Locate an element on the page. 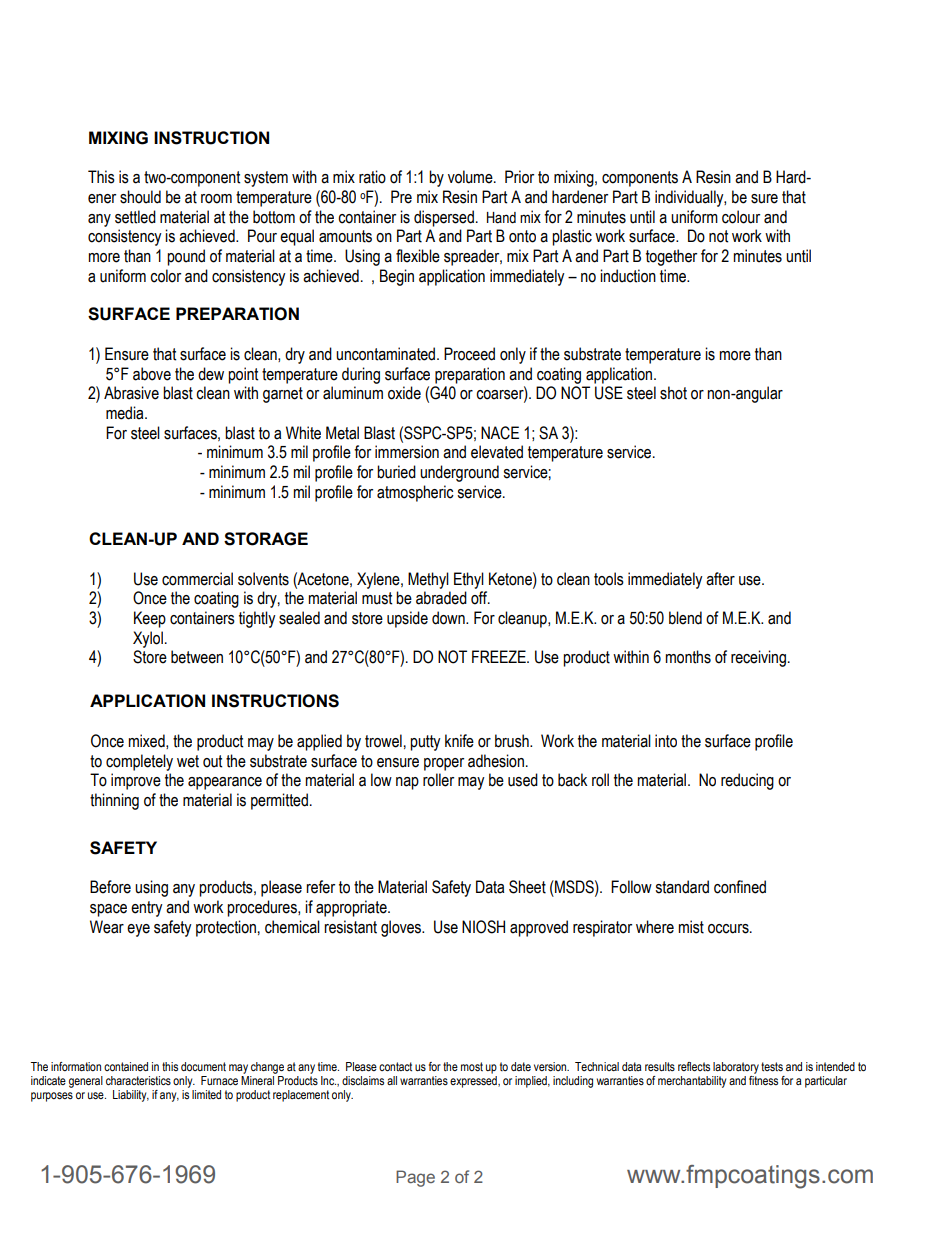 The image size is (952, 1233). Page is located at coordinates (415, 1178).
